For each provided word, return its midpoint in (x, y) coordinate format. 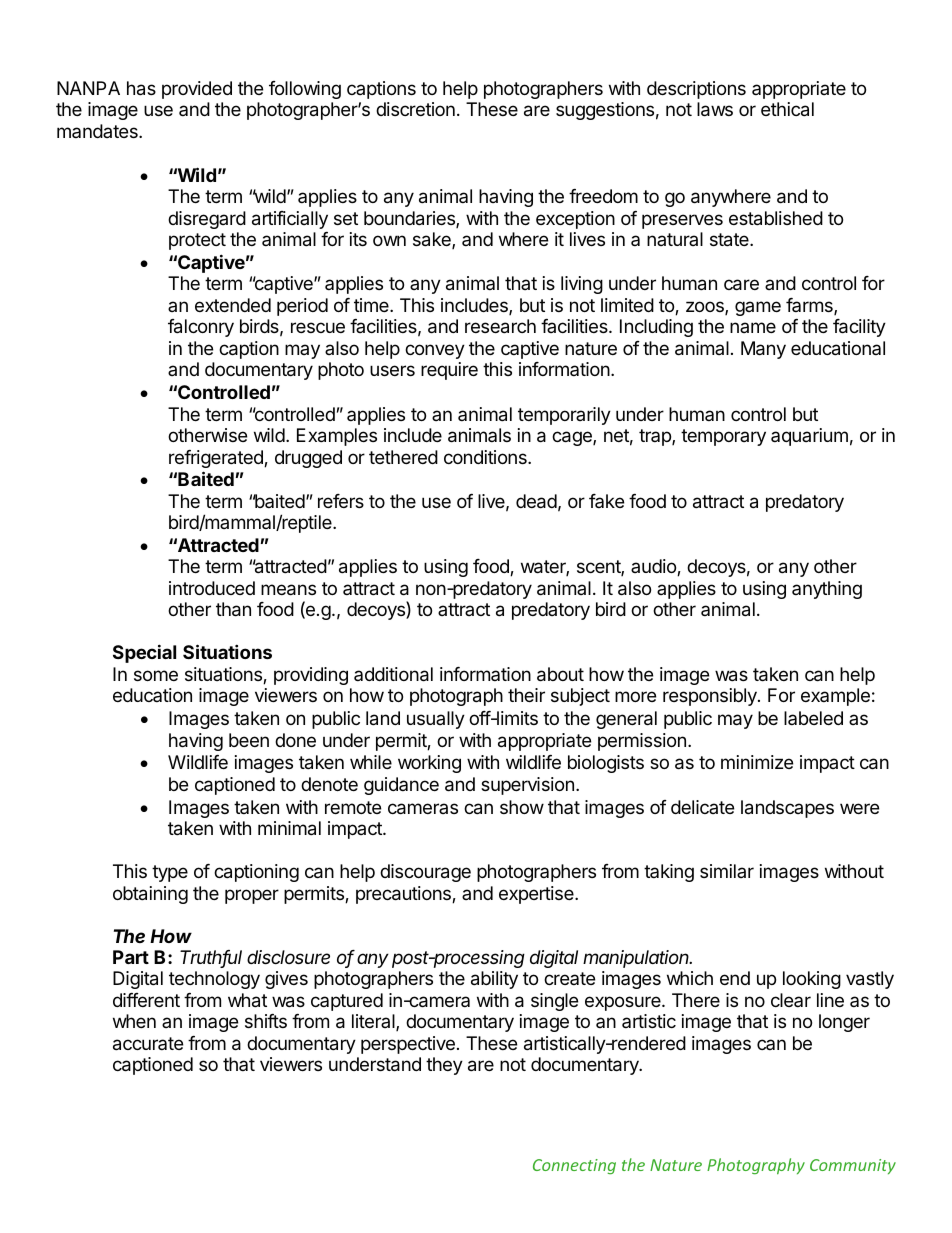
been (249, 740)
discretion (415, 109)
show (522, 807)
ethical (787, 109)
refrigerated (217, 459)
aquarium (809, 437)
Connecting (574, 1166)
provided (197, 90)
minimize (757, 762)
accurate (148, 1044)
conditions (486, 457)
